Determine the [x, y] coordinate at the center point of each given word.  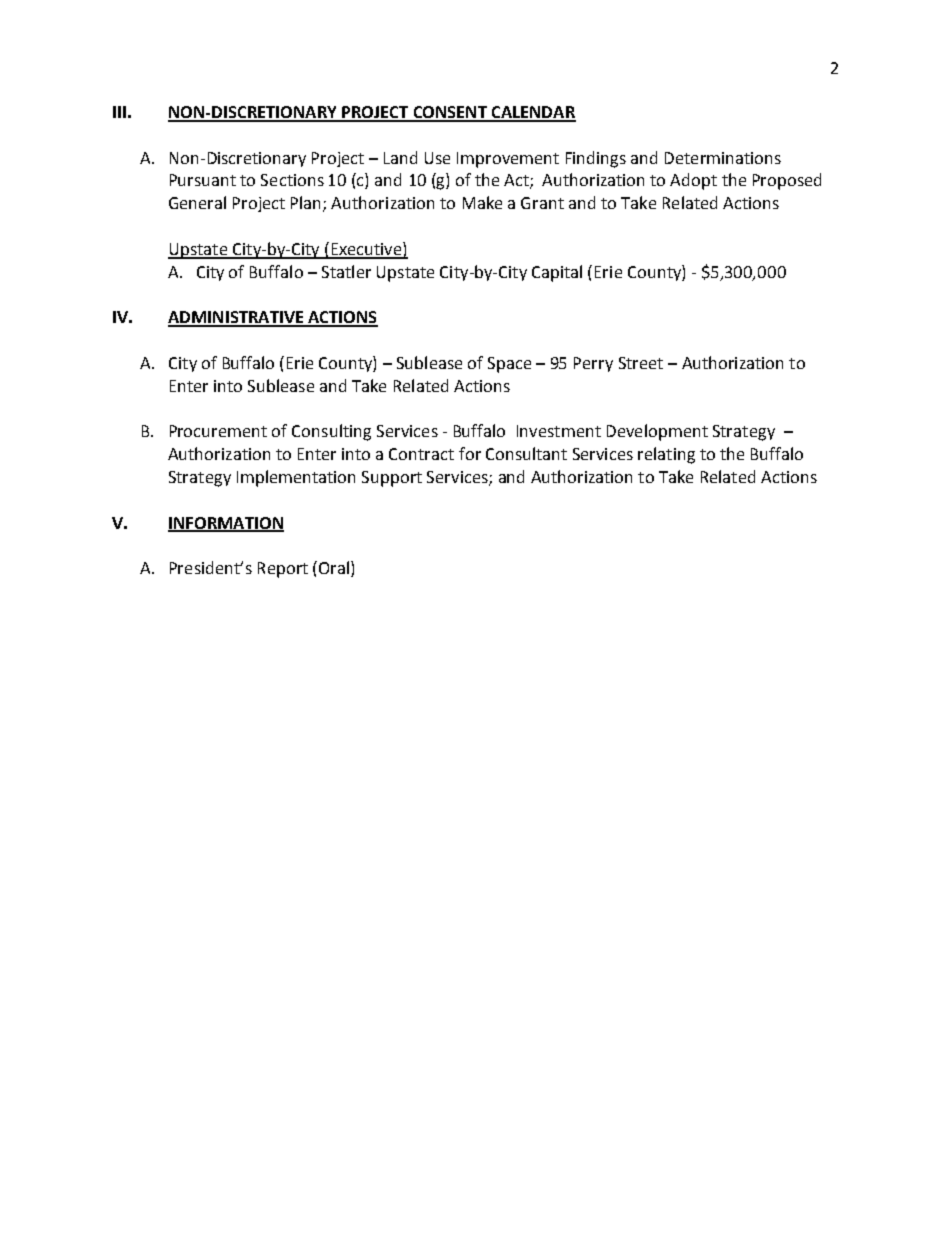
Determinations [723, 158]
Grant [542, 203]
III [119, 112]
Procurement [218, 431]
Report [283, 570]
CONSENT [450, 113]
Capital [557, 273]
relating [666, 455]
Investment [559, 431]
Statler [346, 271]
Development [657, 432]
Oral [334, 567]
